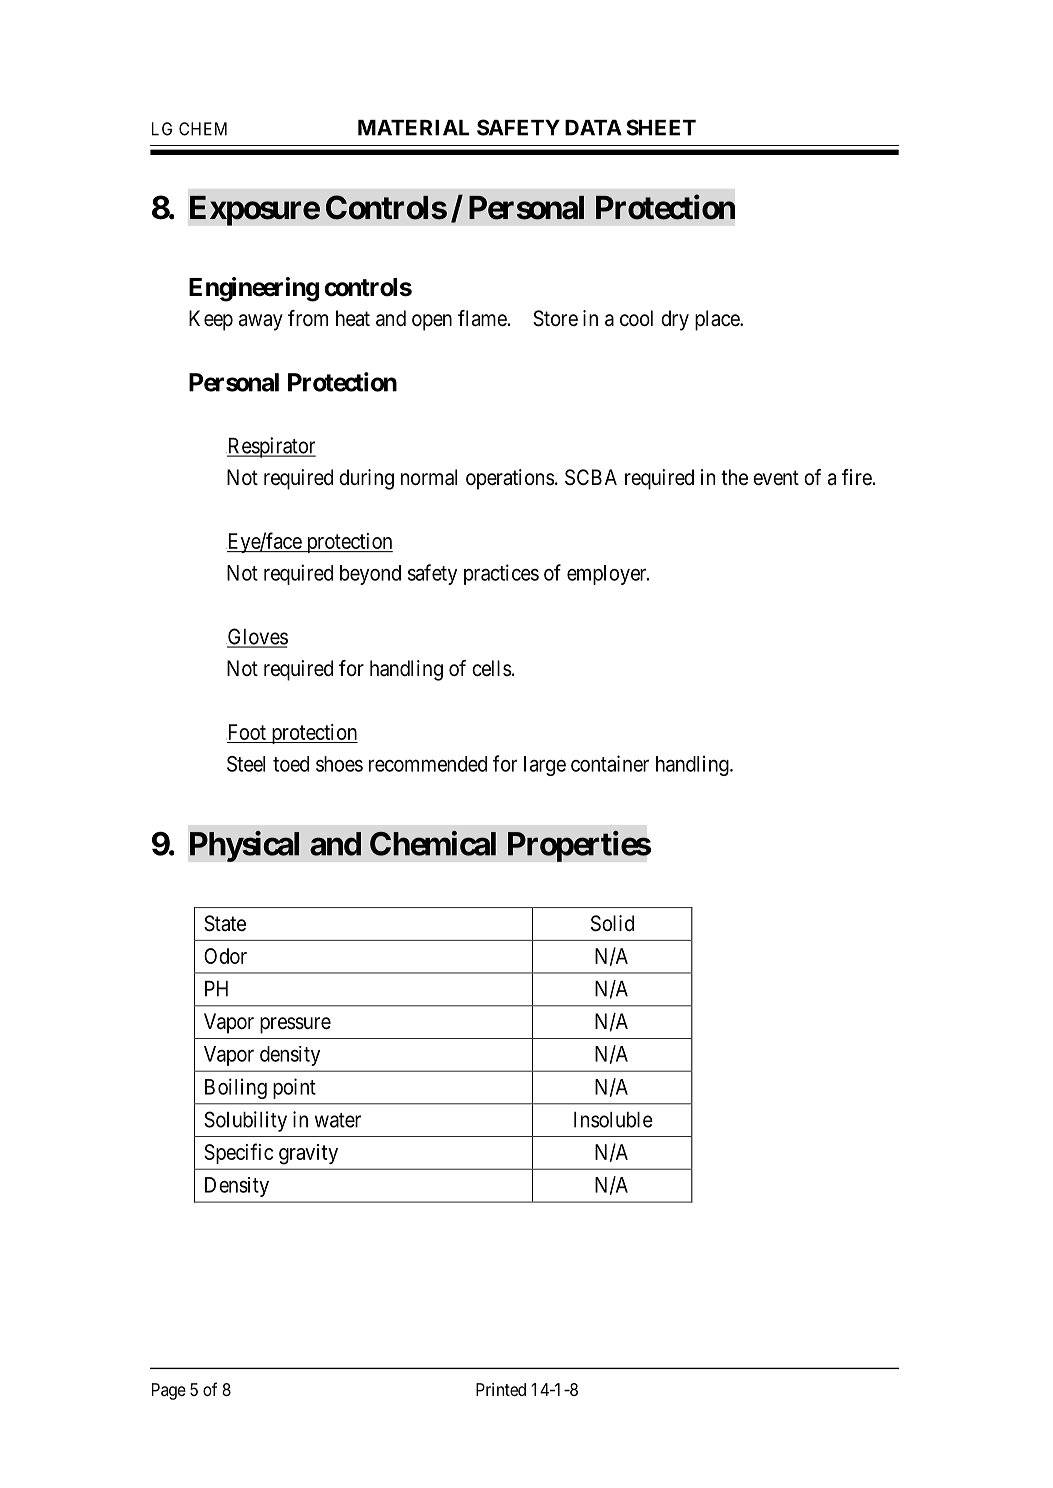 The image size is (1053, 1488). What do you see at coordinates (661, 127) in the screenshot?
I see `SHEET` at bounding box center [661, 127].
